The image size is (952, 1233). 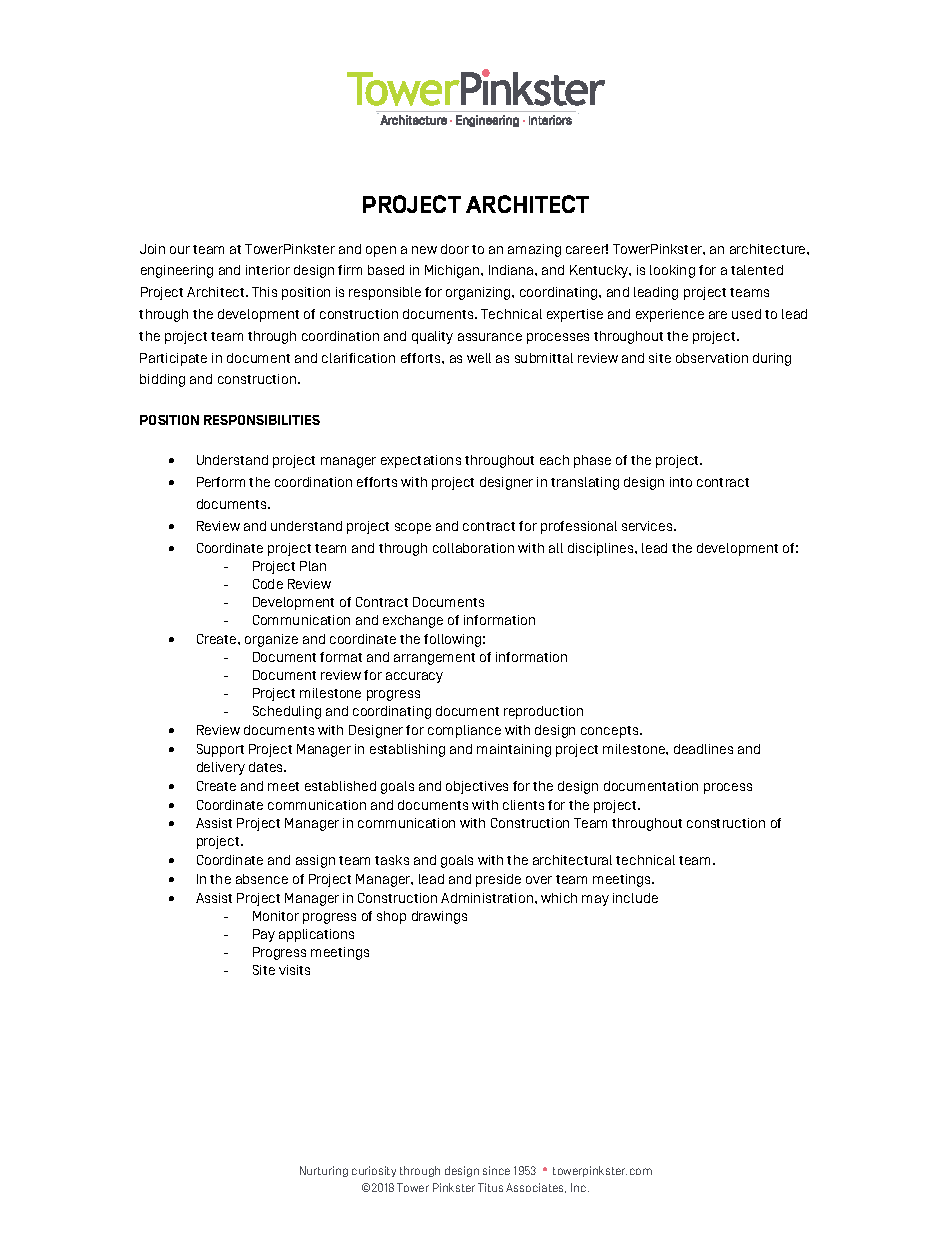 What do you see at coordinates (453, 271) in the screenshot?
I see `Michigan` at bounding box center [453, 271].
